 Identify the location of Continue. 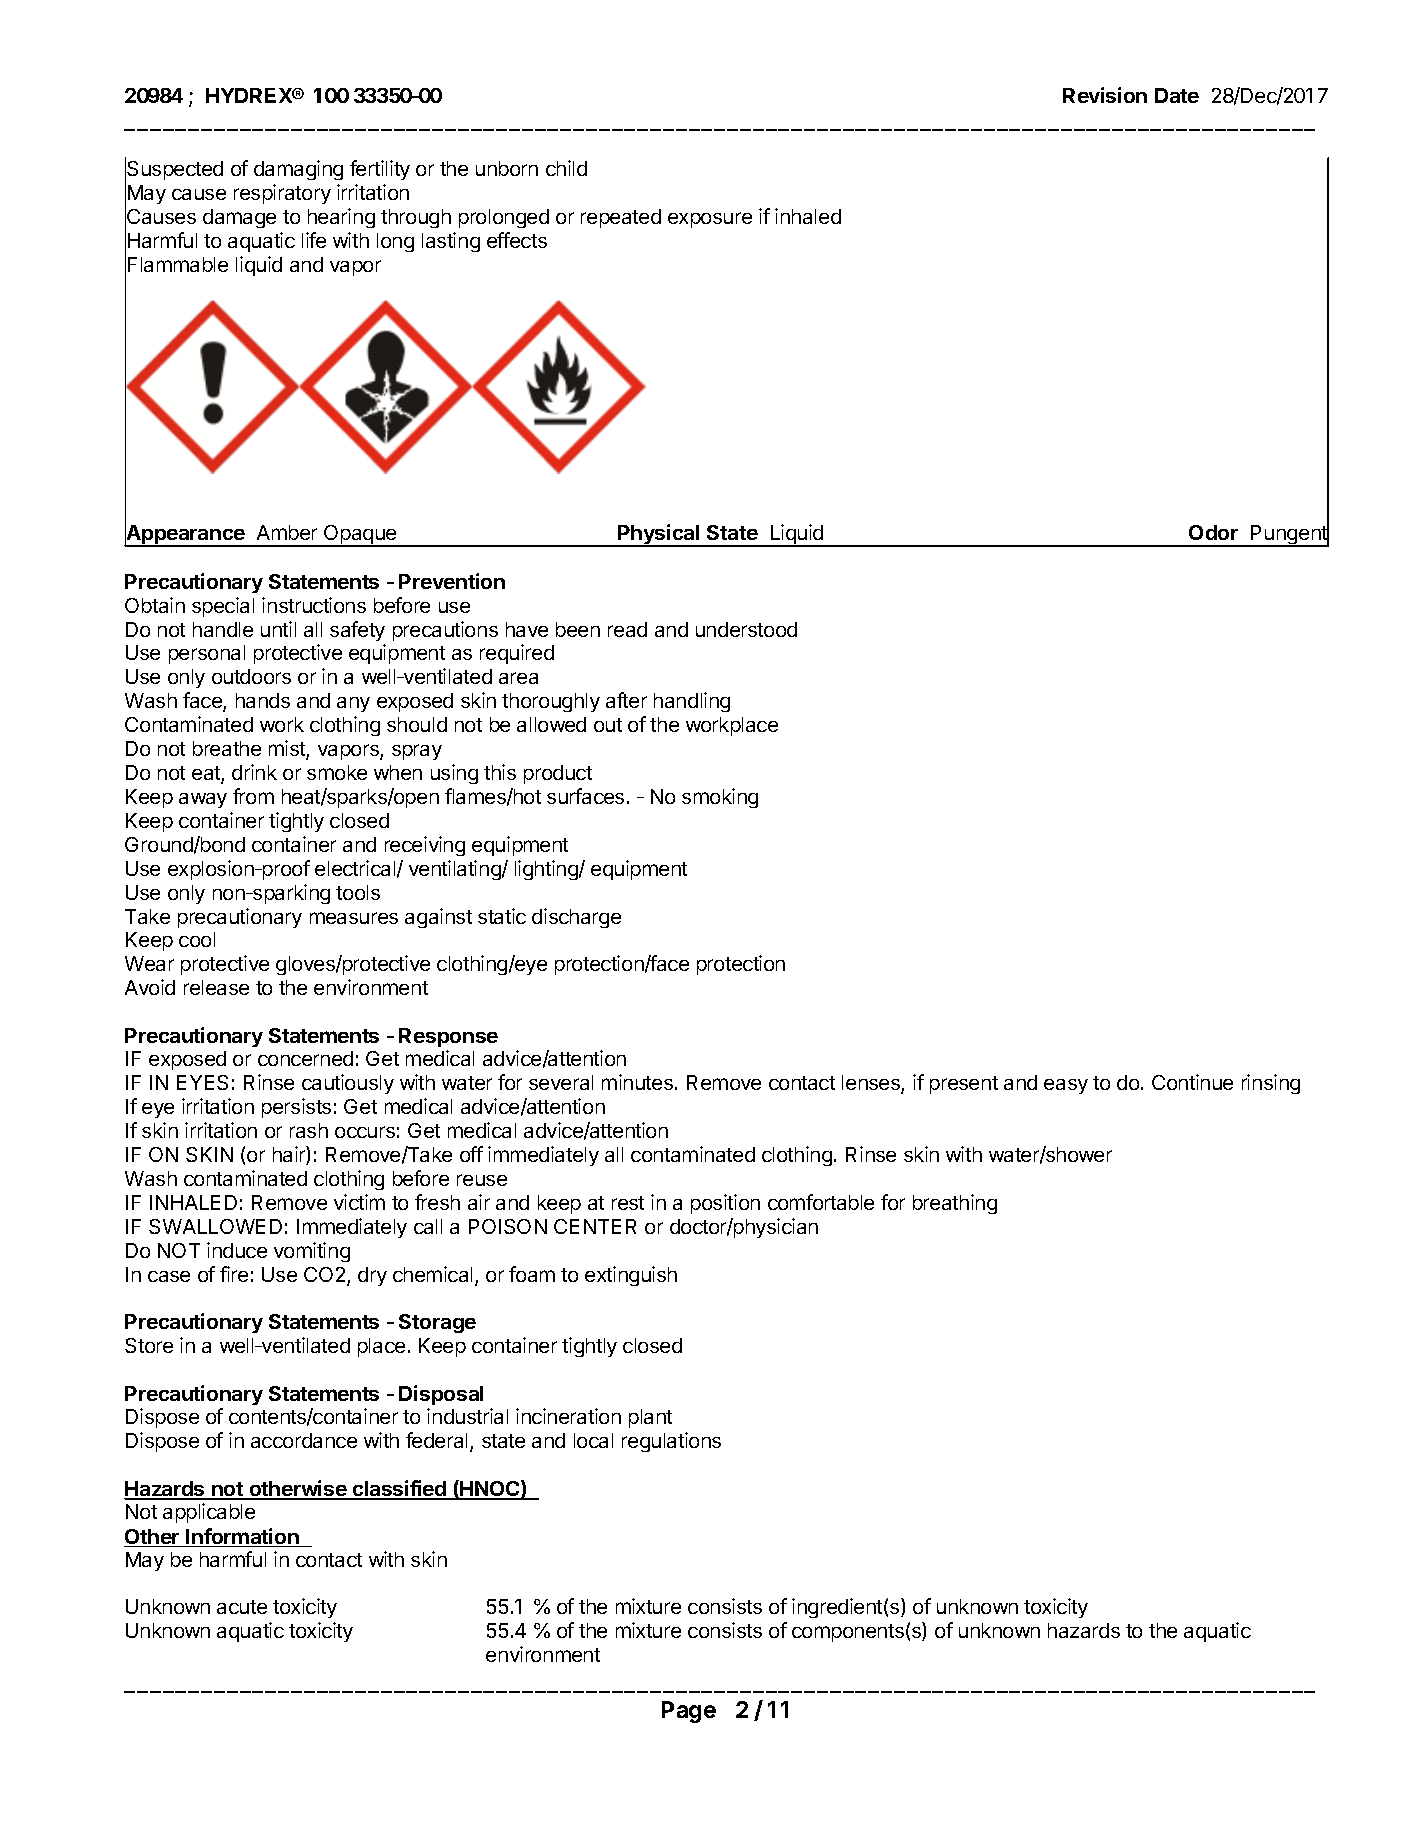
(1192, 1082).
